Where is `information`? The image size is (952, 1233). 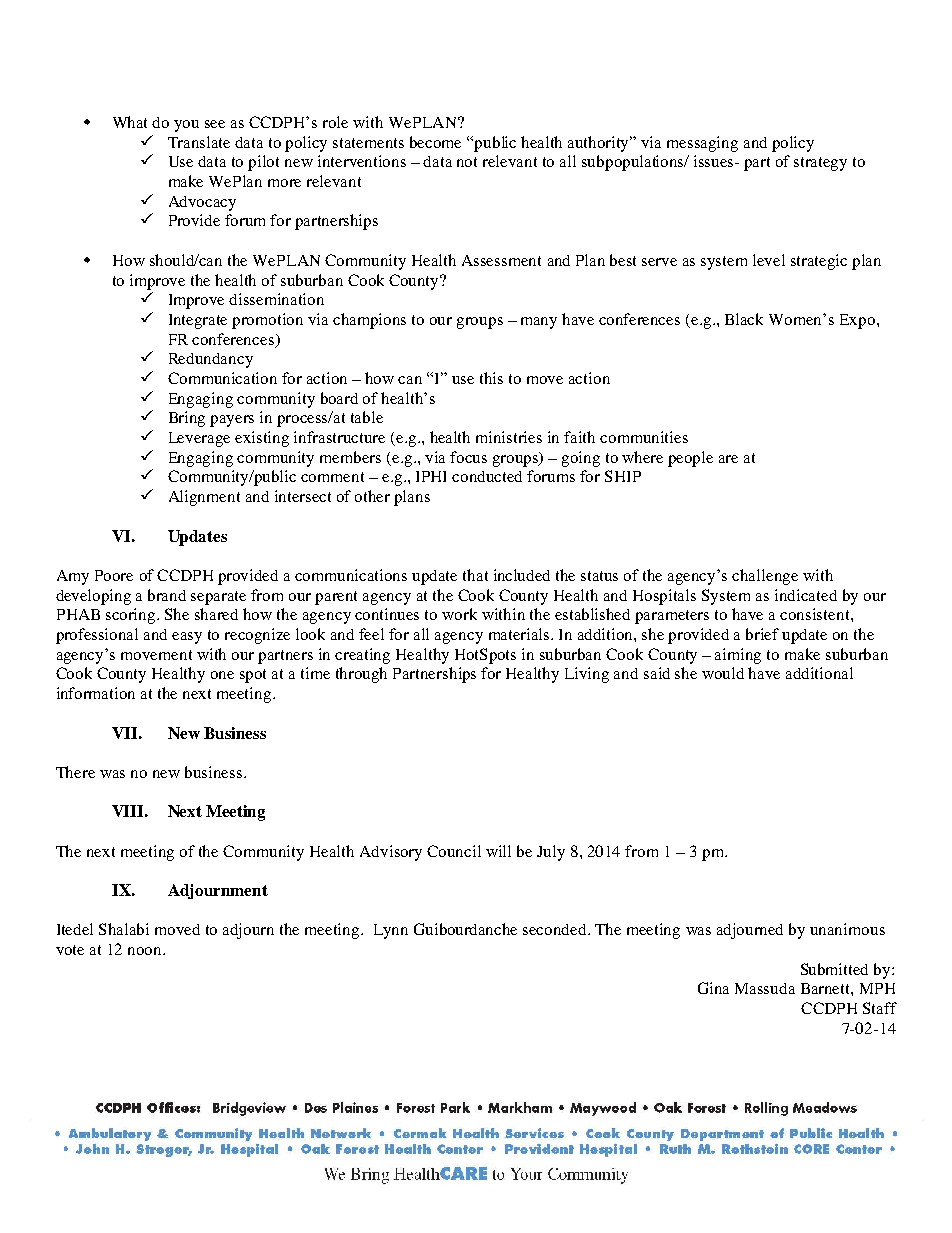 information is located at coordinates (96, 693).
